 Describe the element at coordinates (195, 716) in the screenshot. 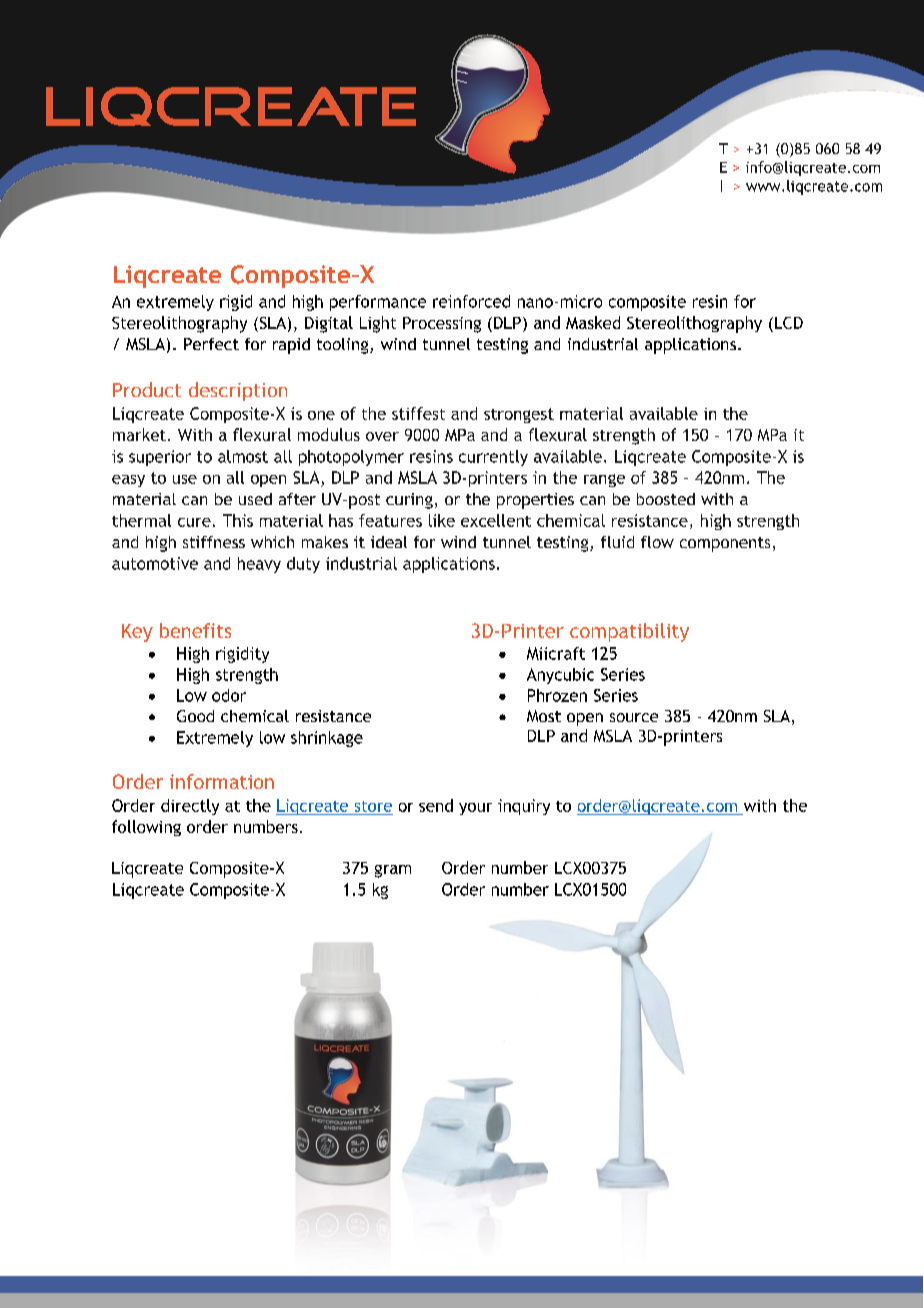

I see `Good` at that location.
